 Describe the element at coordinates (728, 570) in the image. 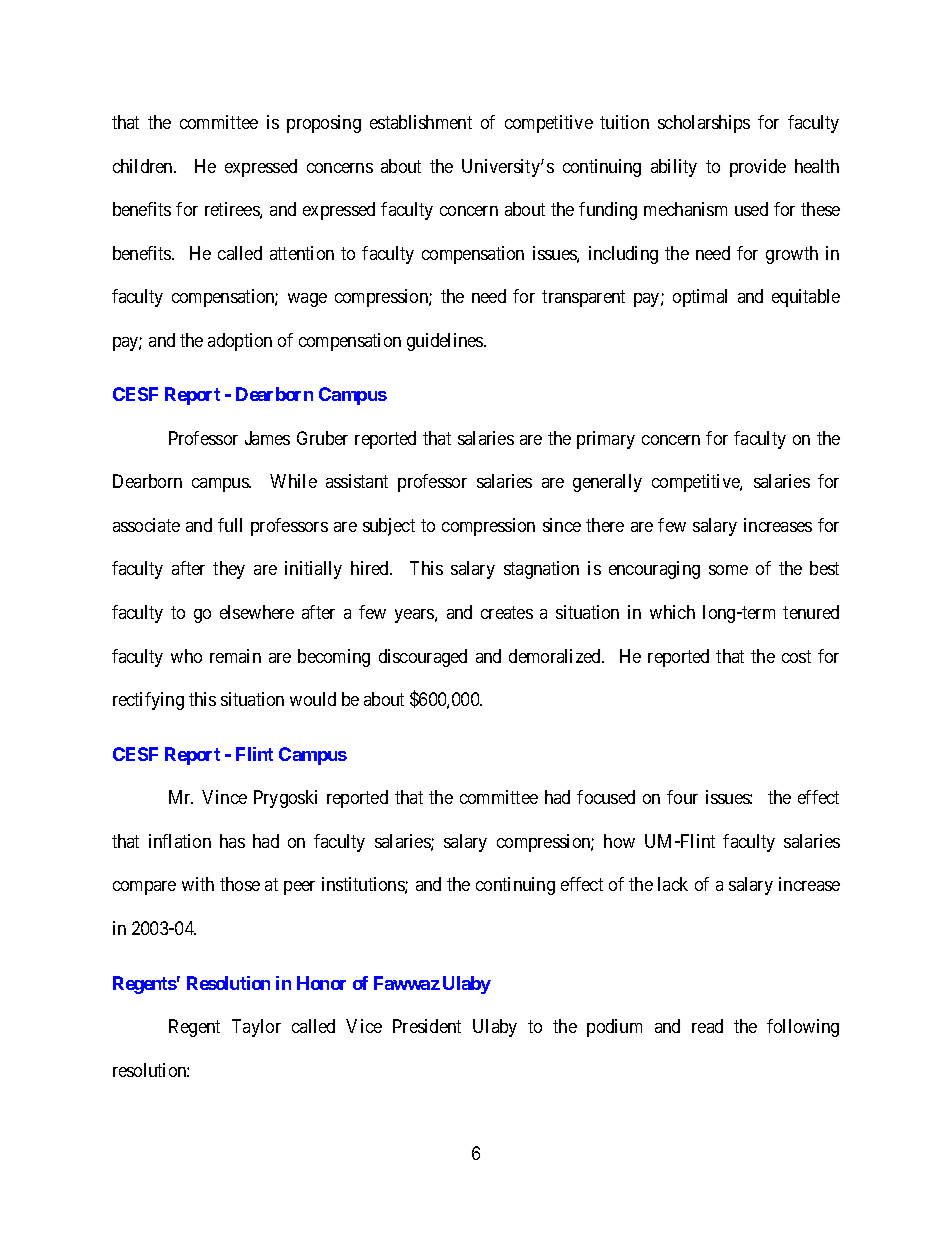

I see `some` at that location.
